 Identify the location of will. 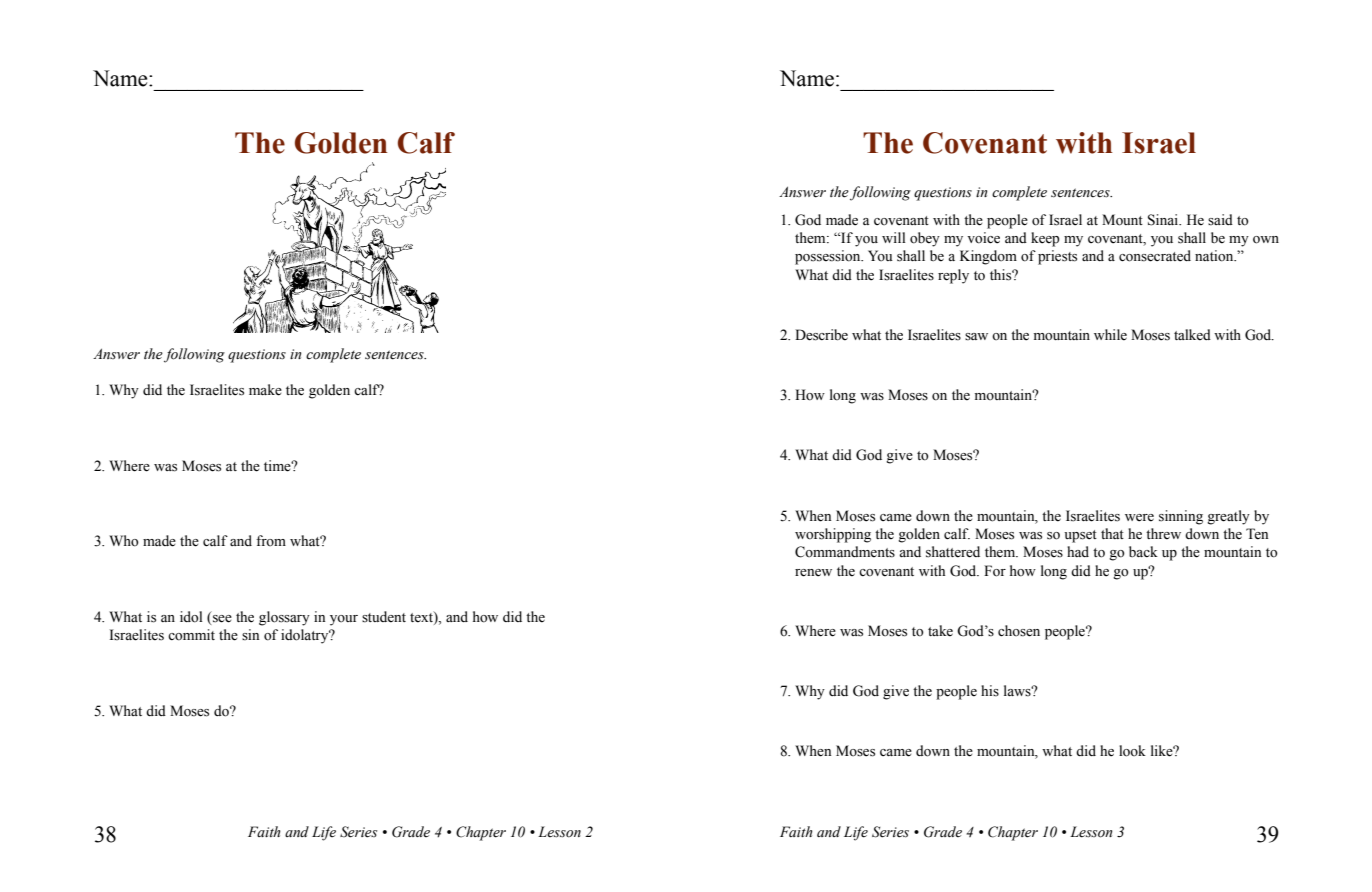
(893, 237).
